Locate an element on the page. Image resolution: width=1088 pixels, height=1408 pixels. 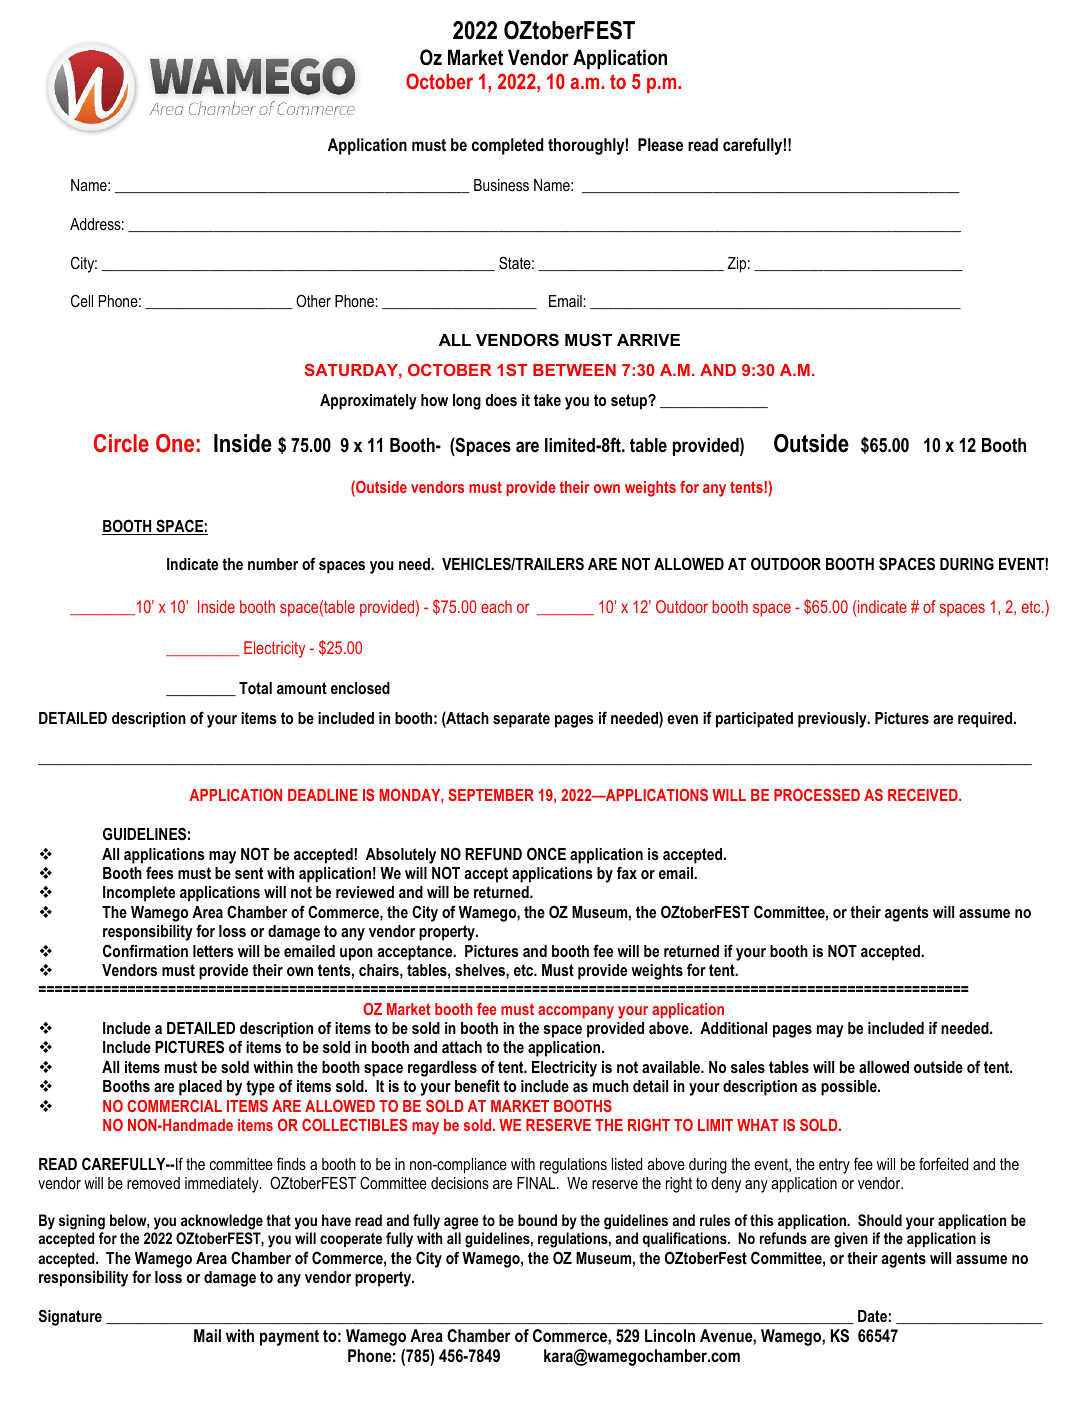
previously is located at coordinates (833, 720).
